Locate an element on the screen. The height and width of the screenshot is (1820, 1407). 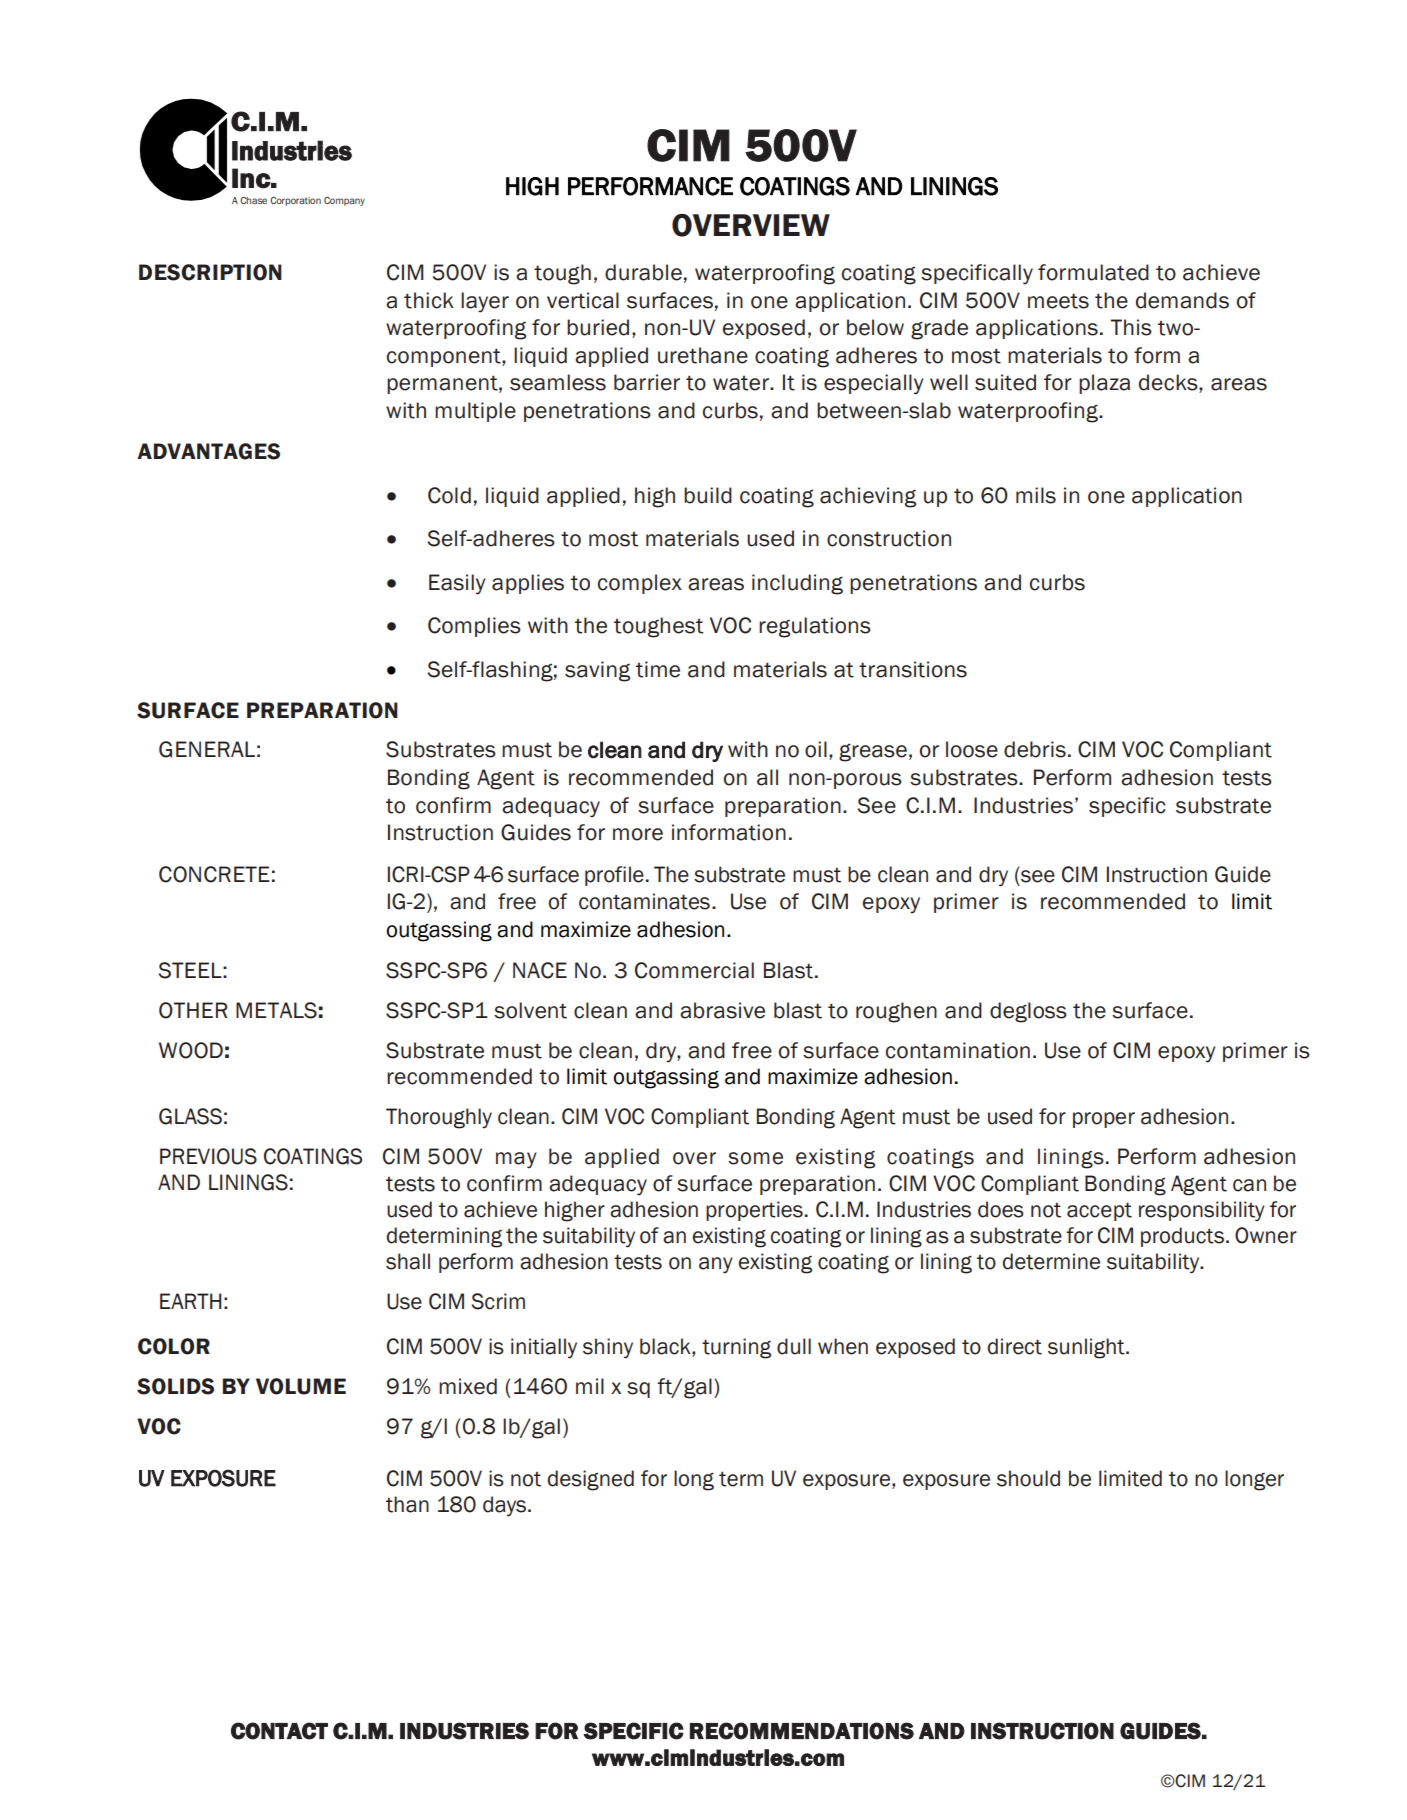
Commercial is located at coordinates (694, 970).
